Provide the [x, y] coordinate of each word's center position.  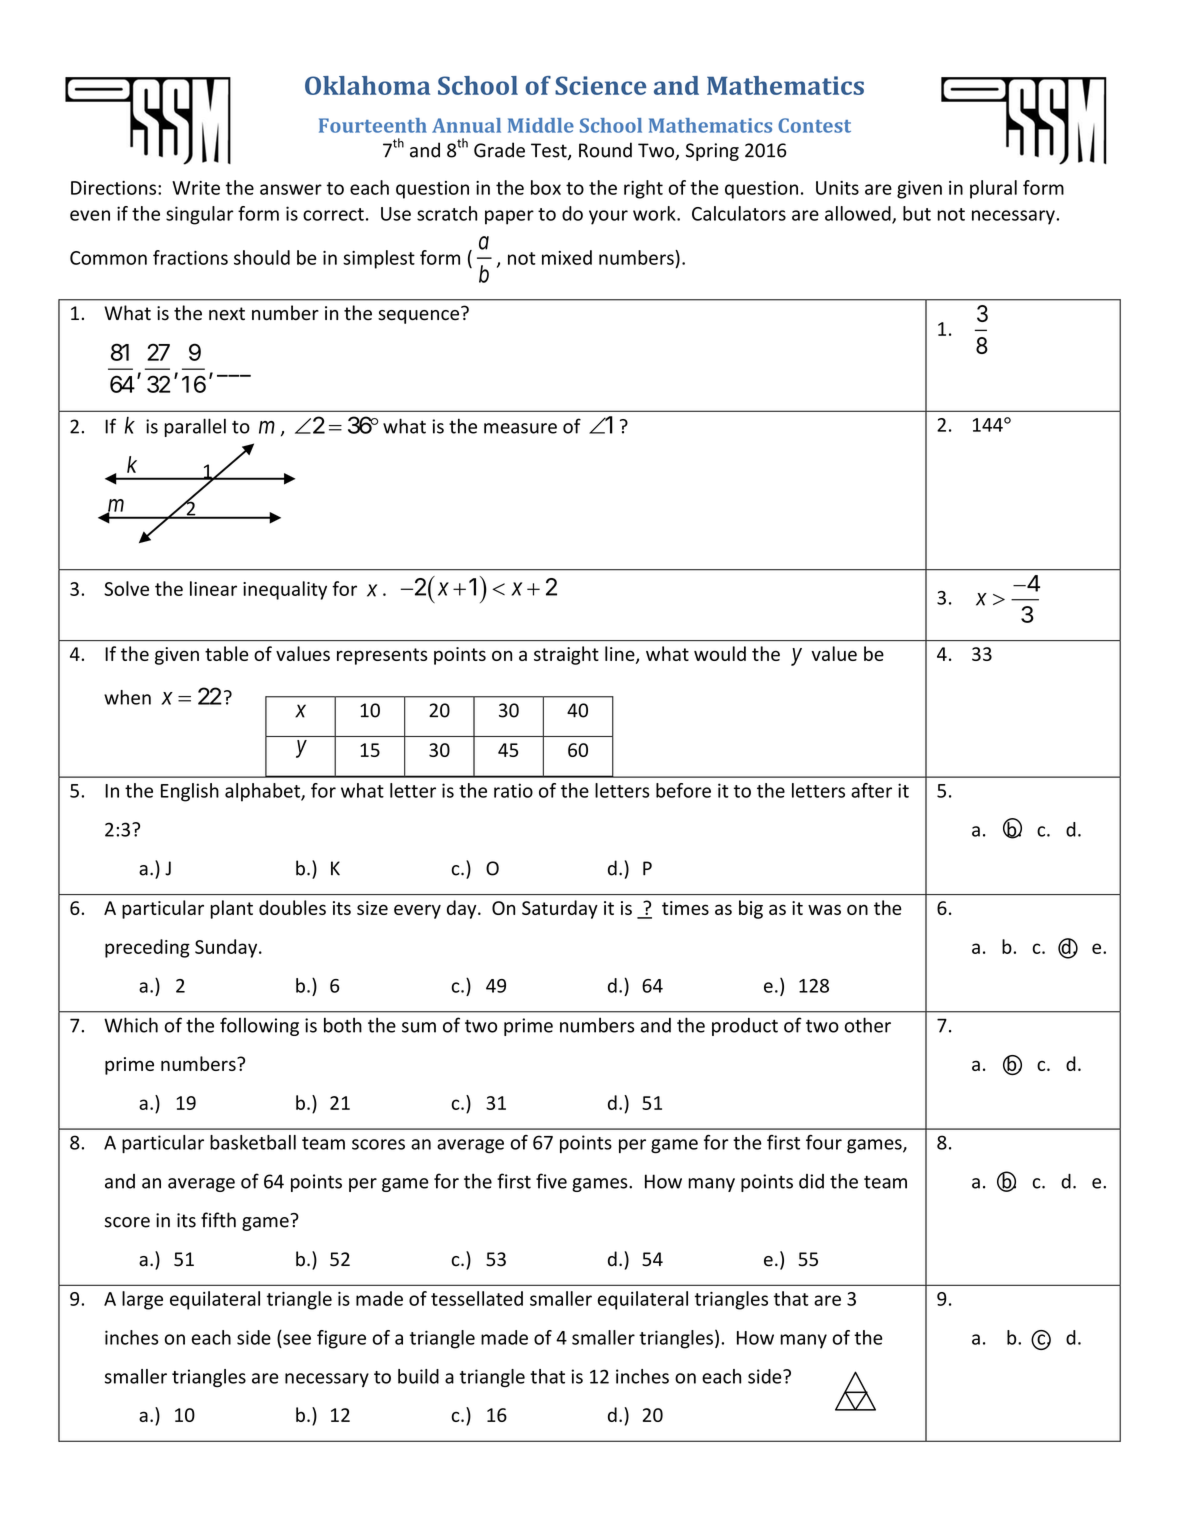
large [142, 1300]
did [811, 1181]
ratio [513, 790]
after [871, 790]
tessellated [477, 1298]
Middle [541, 125]
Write [196, 188]
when [127, 697]
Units [837, 188]
